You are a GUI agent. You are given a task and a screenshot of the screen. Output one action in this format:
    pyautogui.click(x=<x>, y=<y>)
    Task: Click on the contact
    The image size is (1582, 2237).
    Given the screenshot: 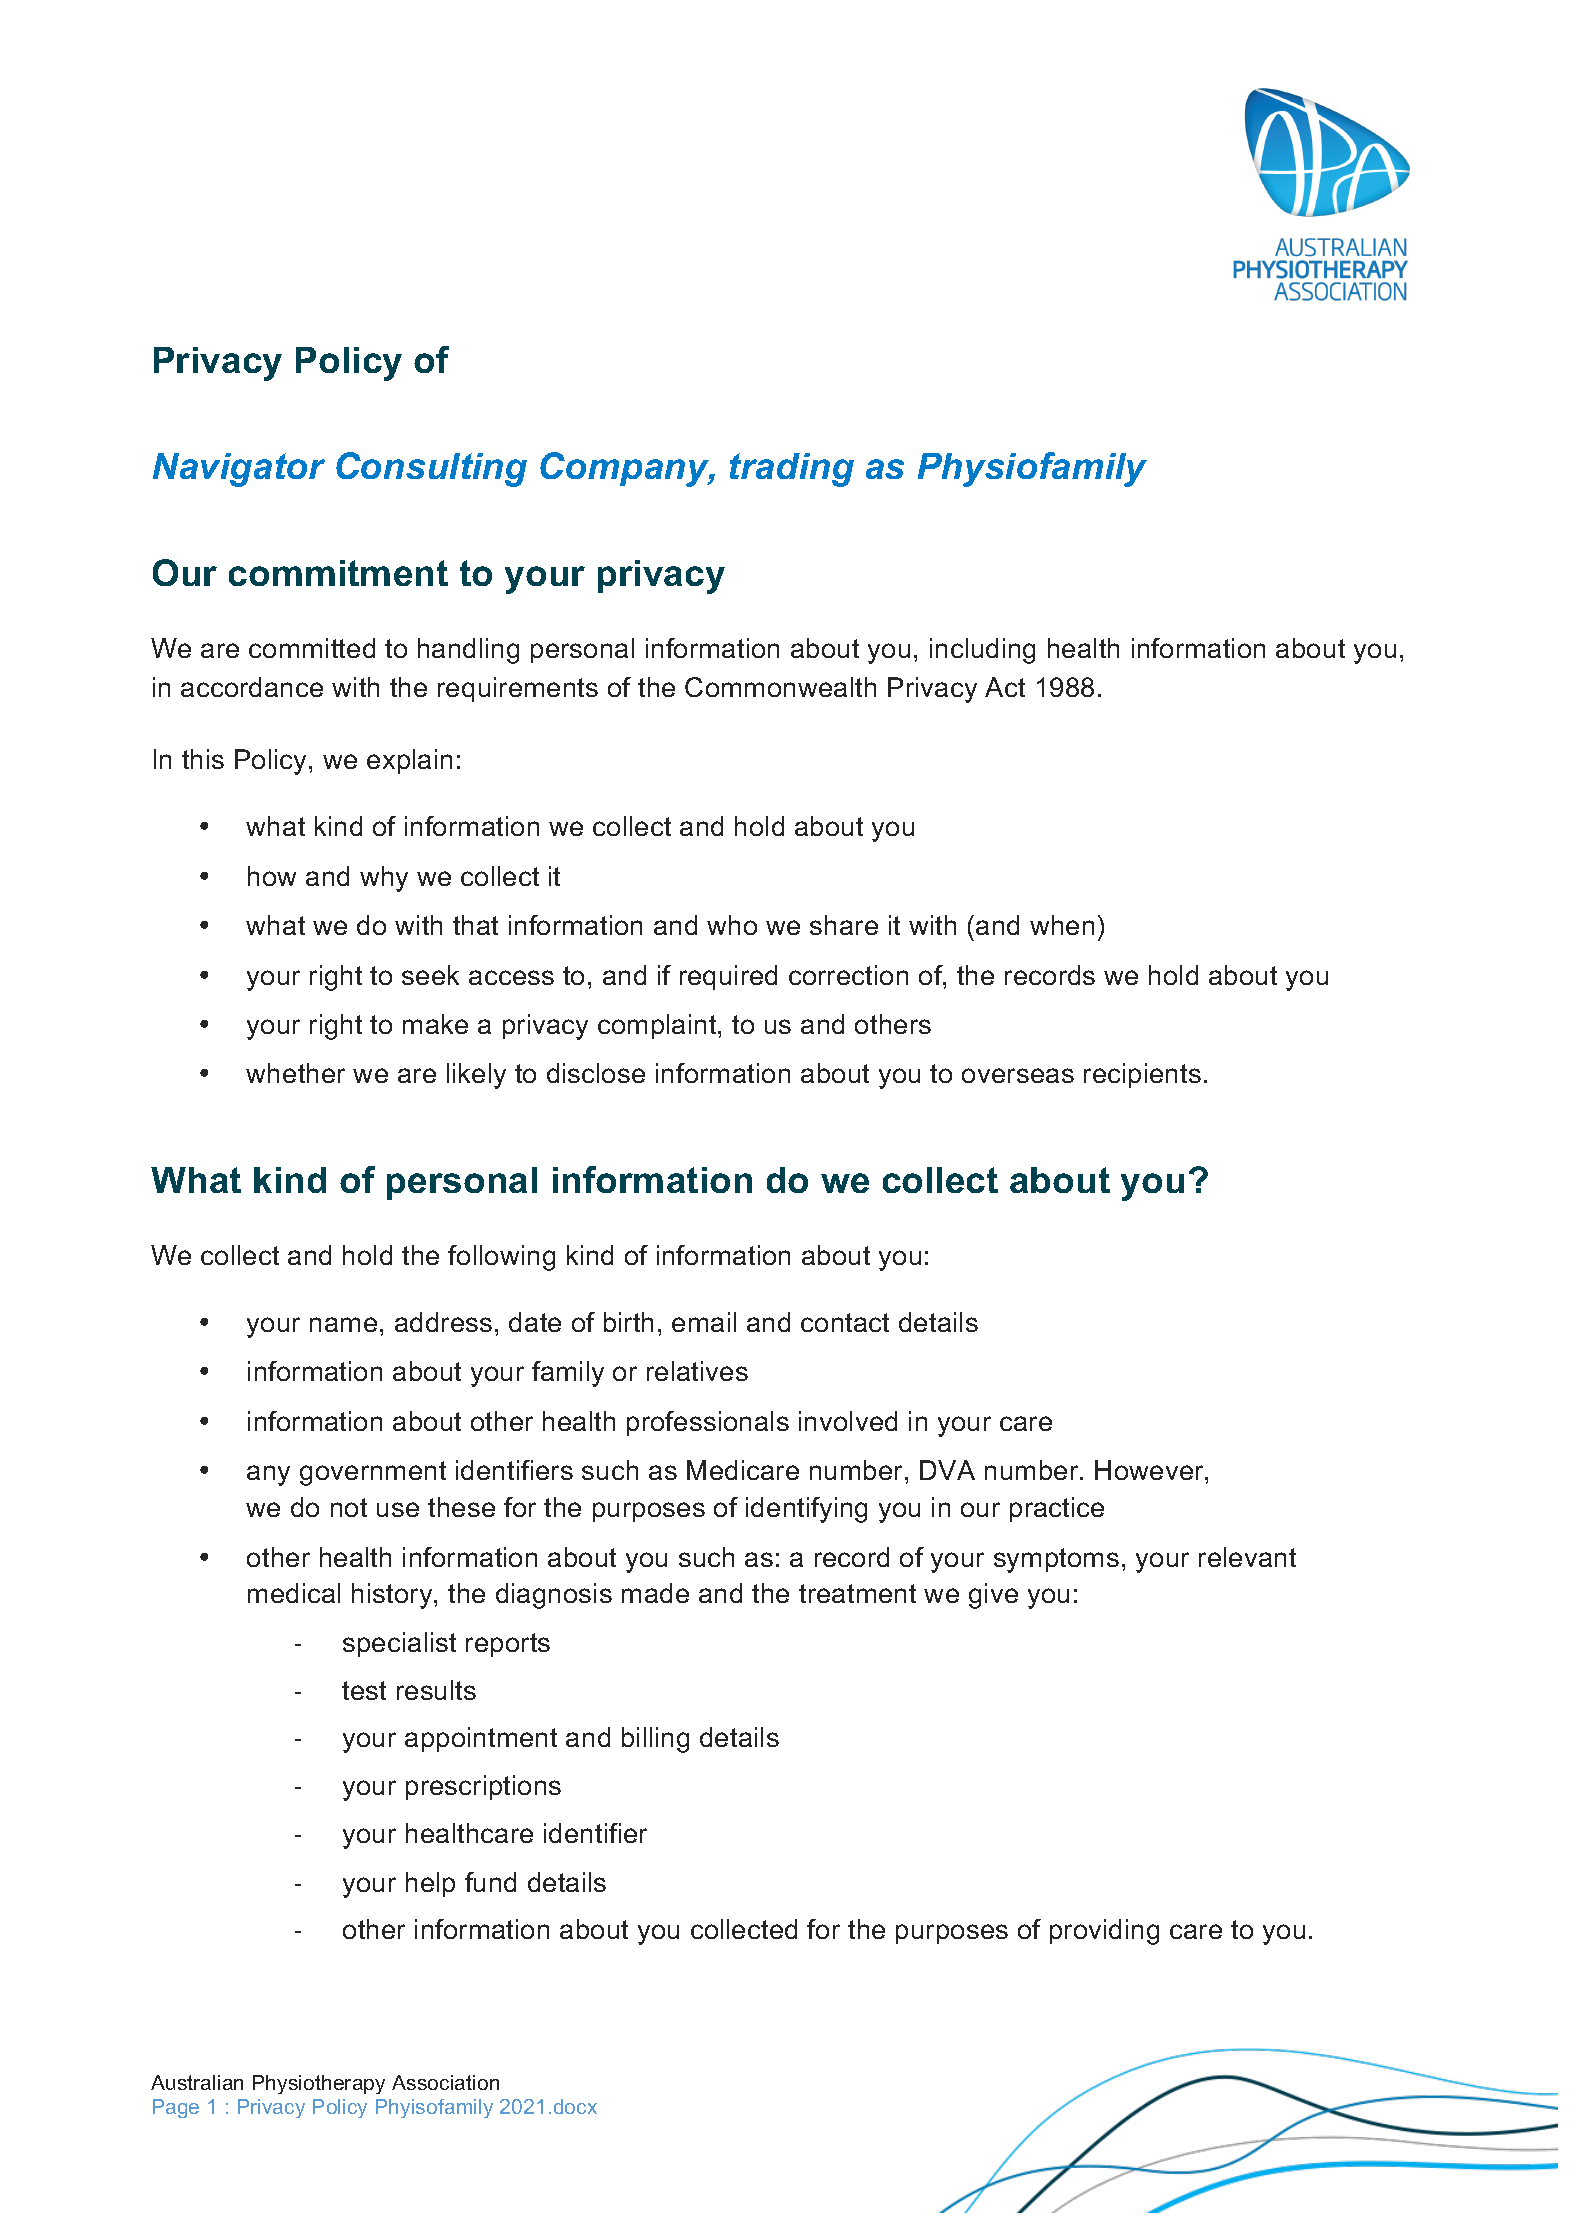 What is the action you would take?
    pyautogui.click(x=845, y=1322)
